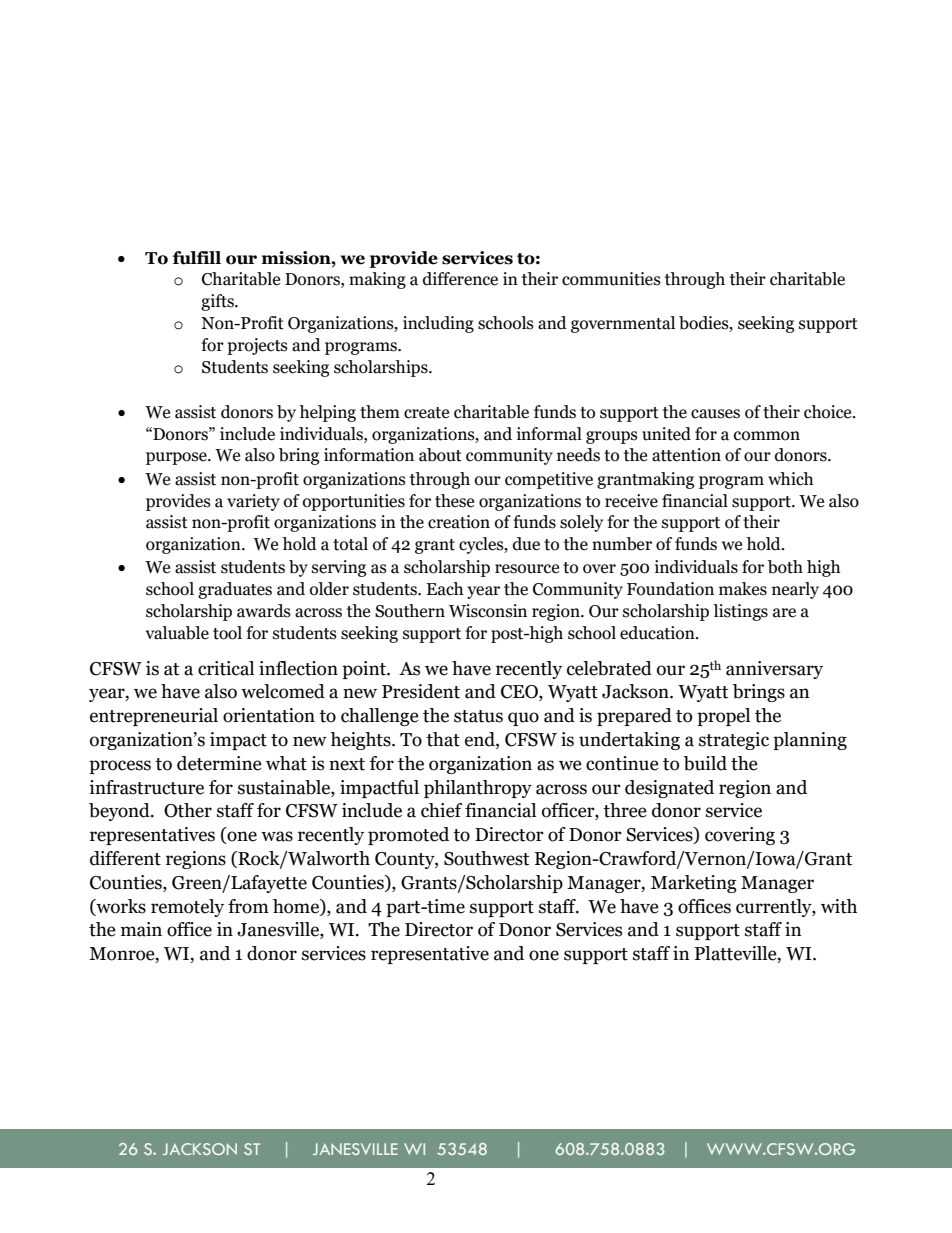 The width and height of the image is (952, 1233). What do you see at coordinates (694, 884) in the image?
I see `Marketing` at bounding box center [694, 884].
